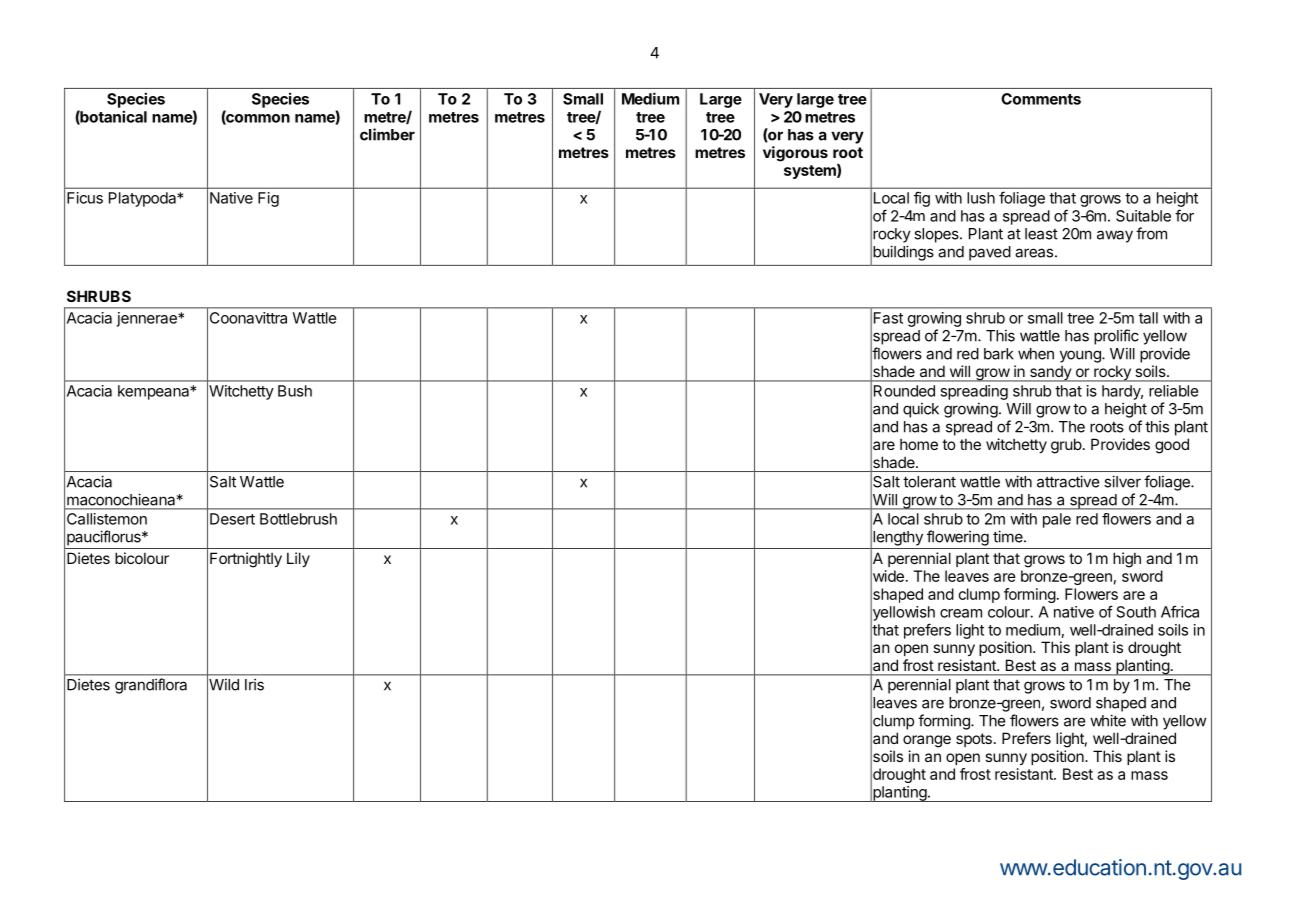 The image size is (1308, 924). I want to click on Fortnightly, so click(246, 560).
